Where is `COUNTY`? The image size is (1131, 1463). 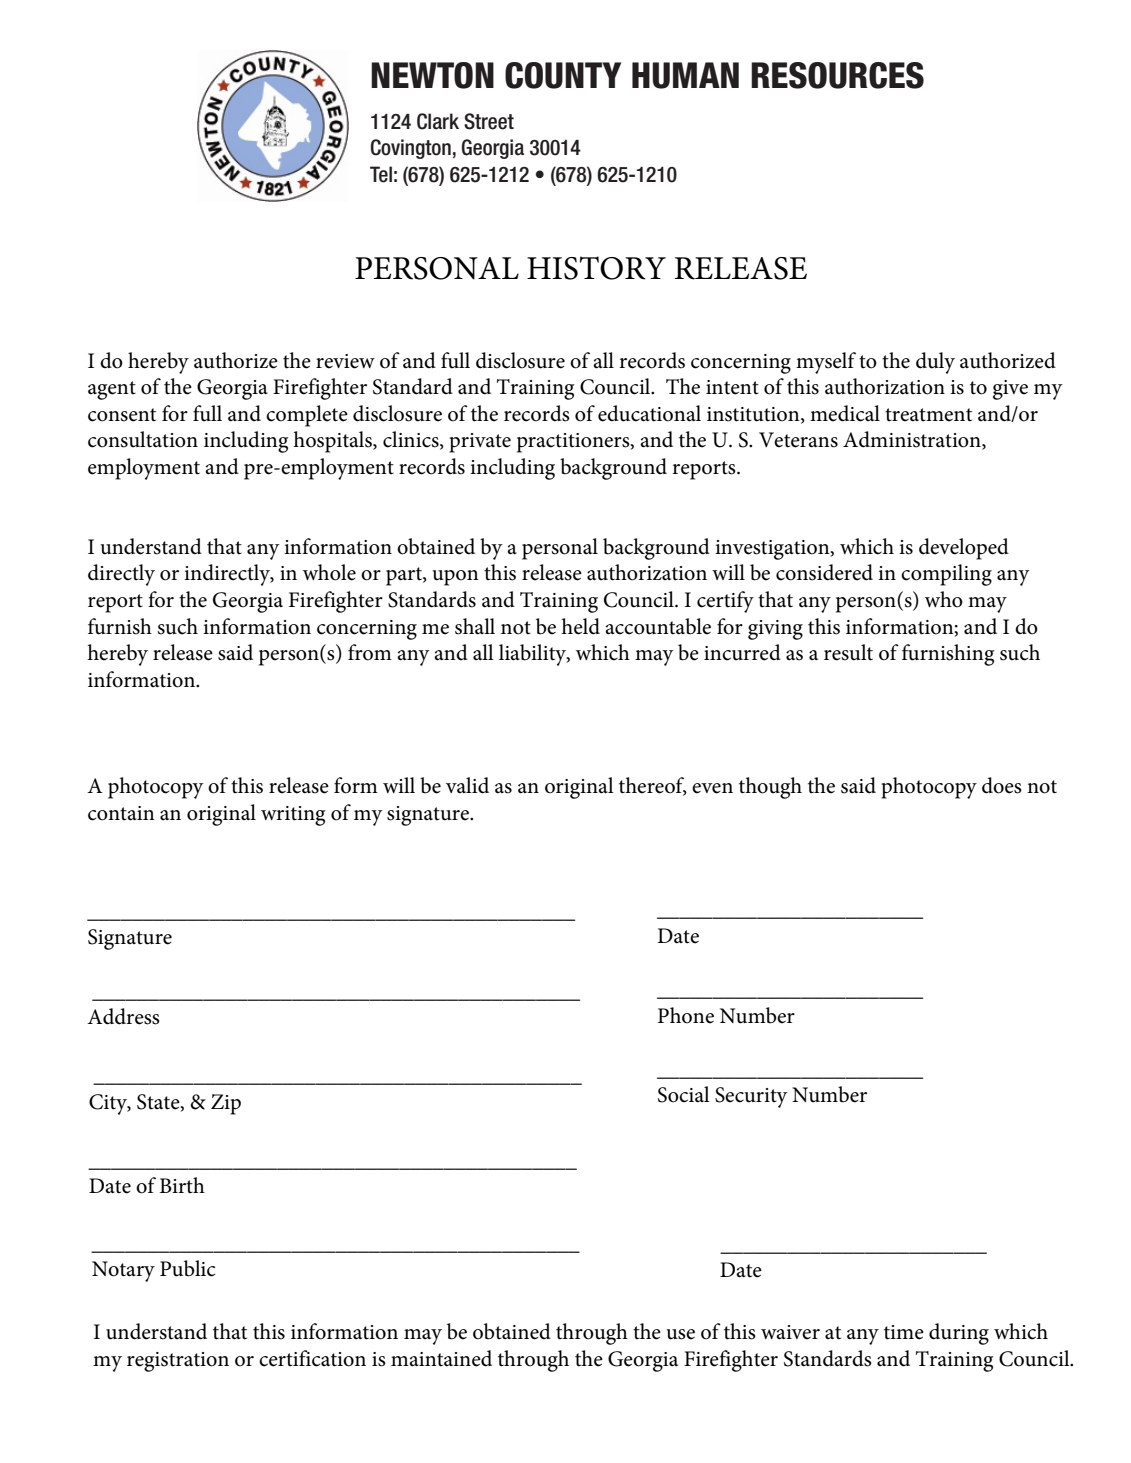 COUNTY is located at coordinates (563, 75).
